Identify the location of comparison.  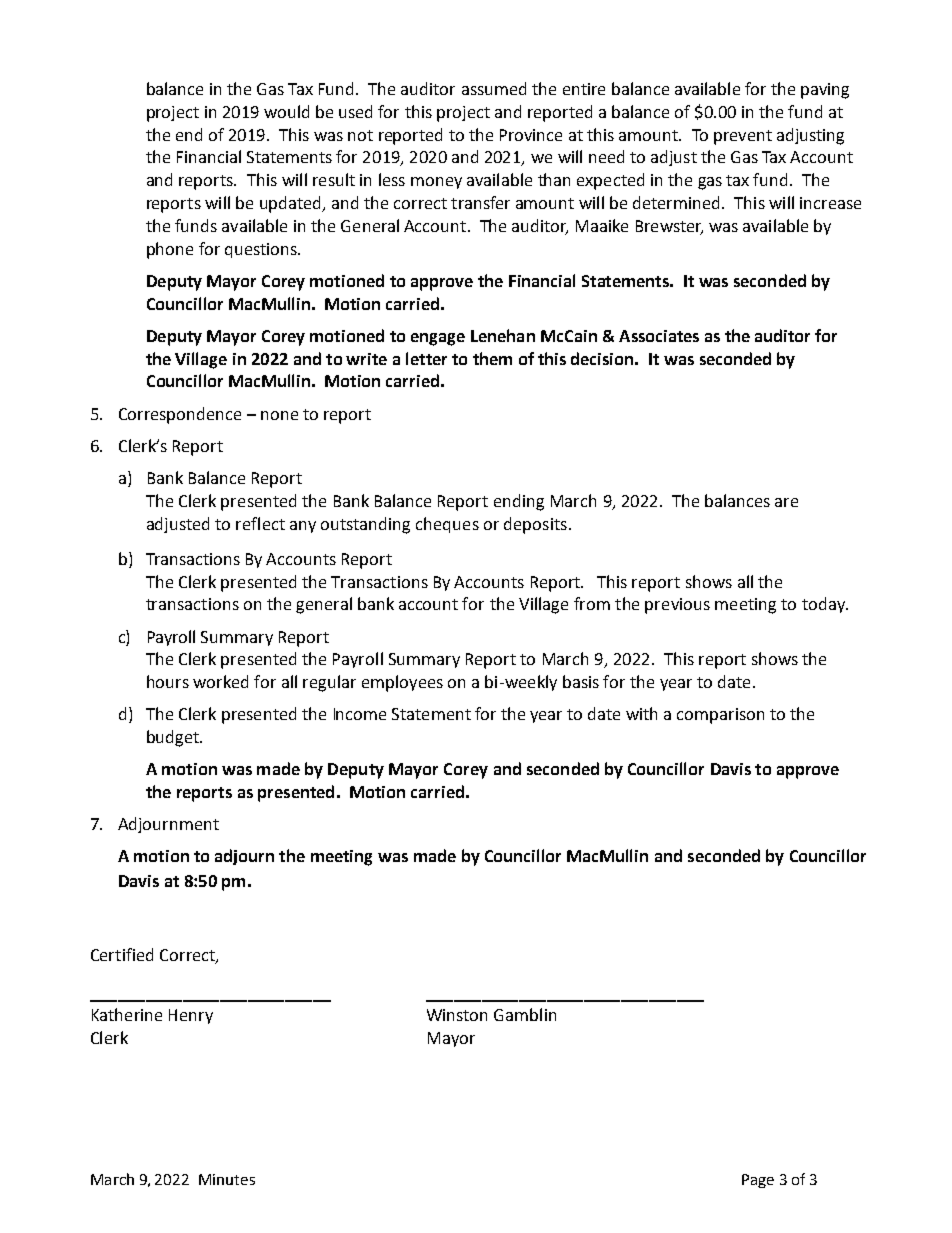
(720, 716).
